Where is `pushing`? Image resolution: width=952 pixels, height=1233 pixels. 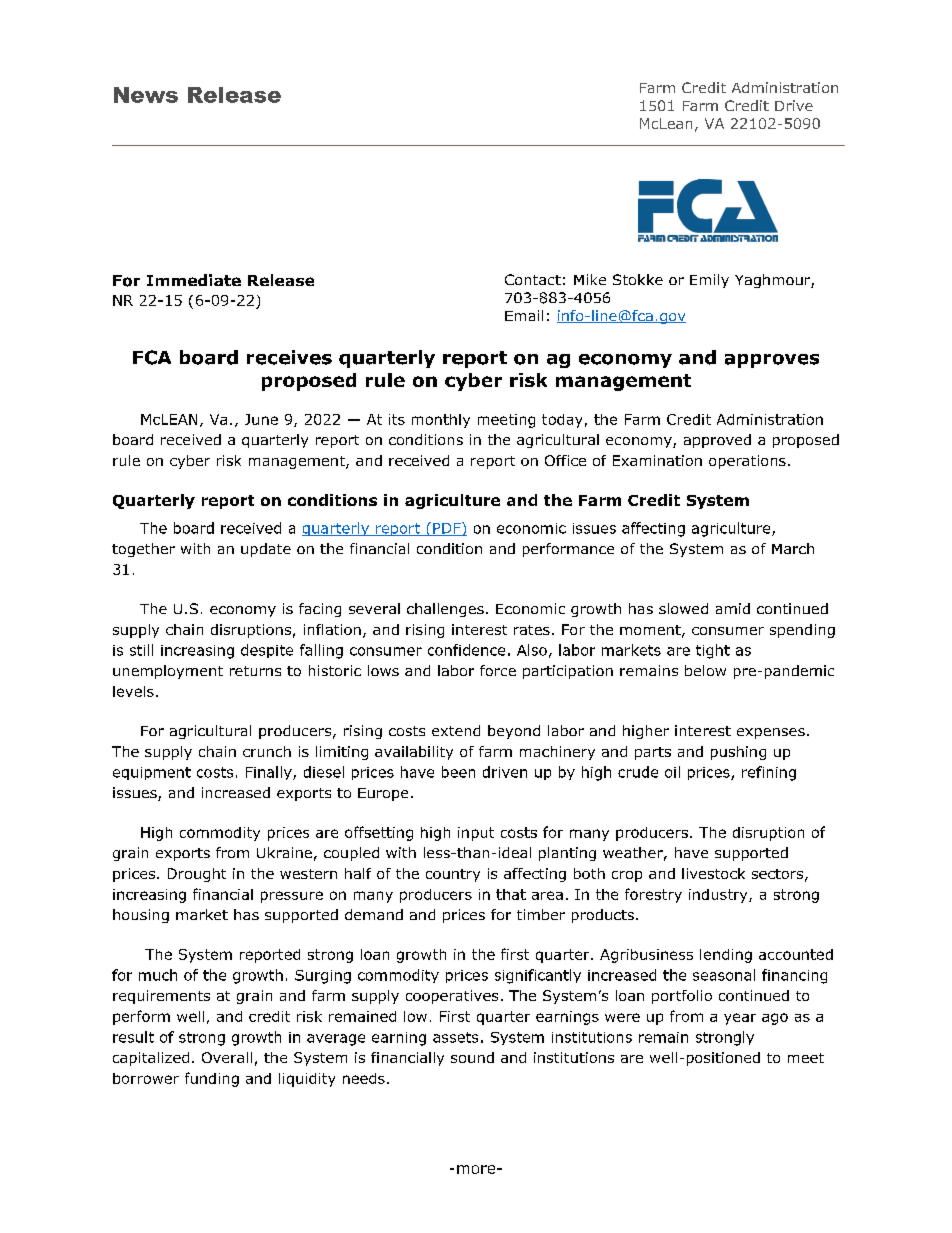
pushing is located at coordinates (738, 753).
